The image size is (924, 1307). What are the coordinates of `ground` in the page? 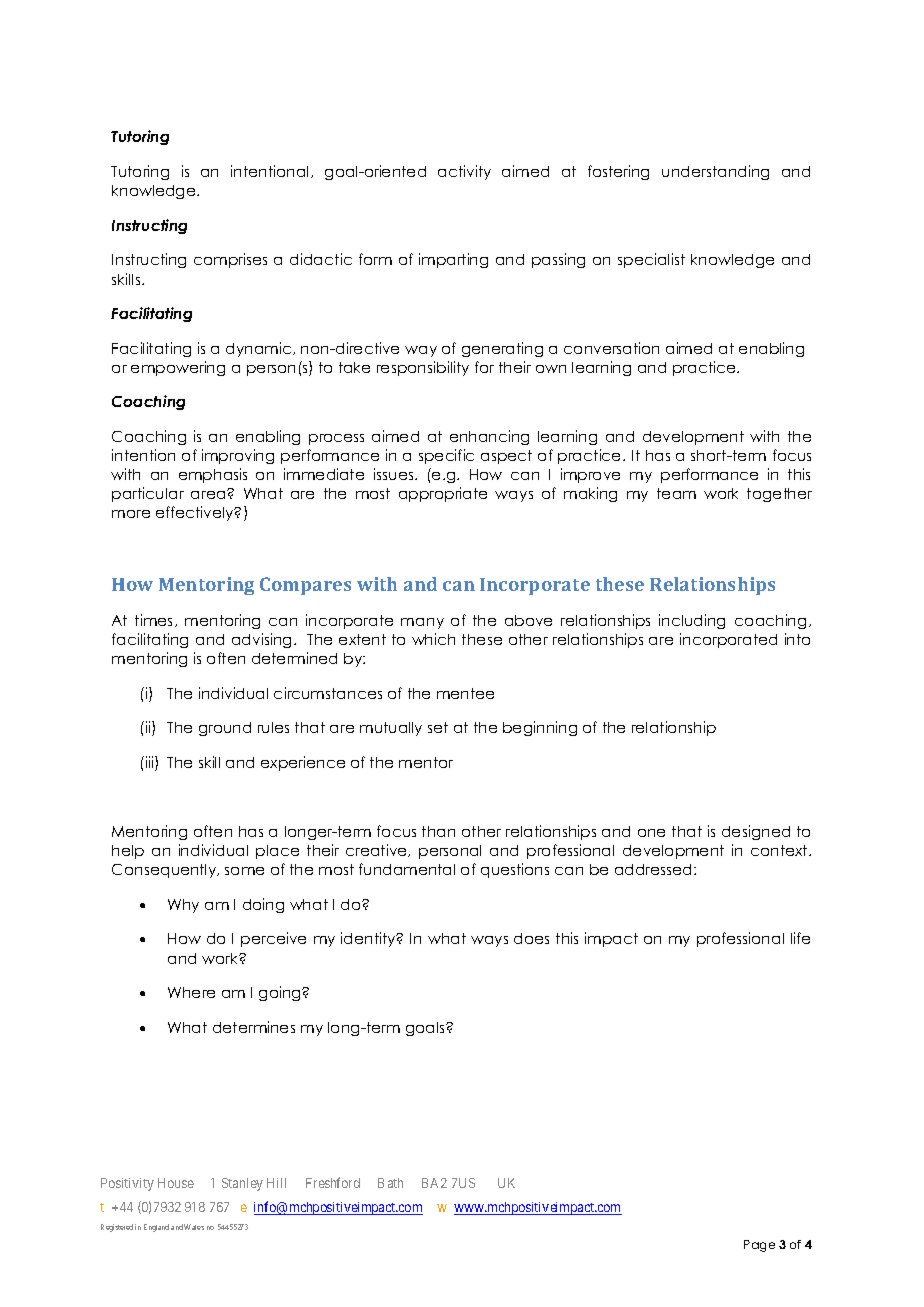 It's located at (225, 729).
